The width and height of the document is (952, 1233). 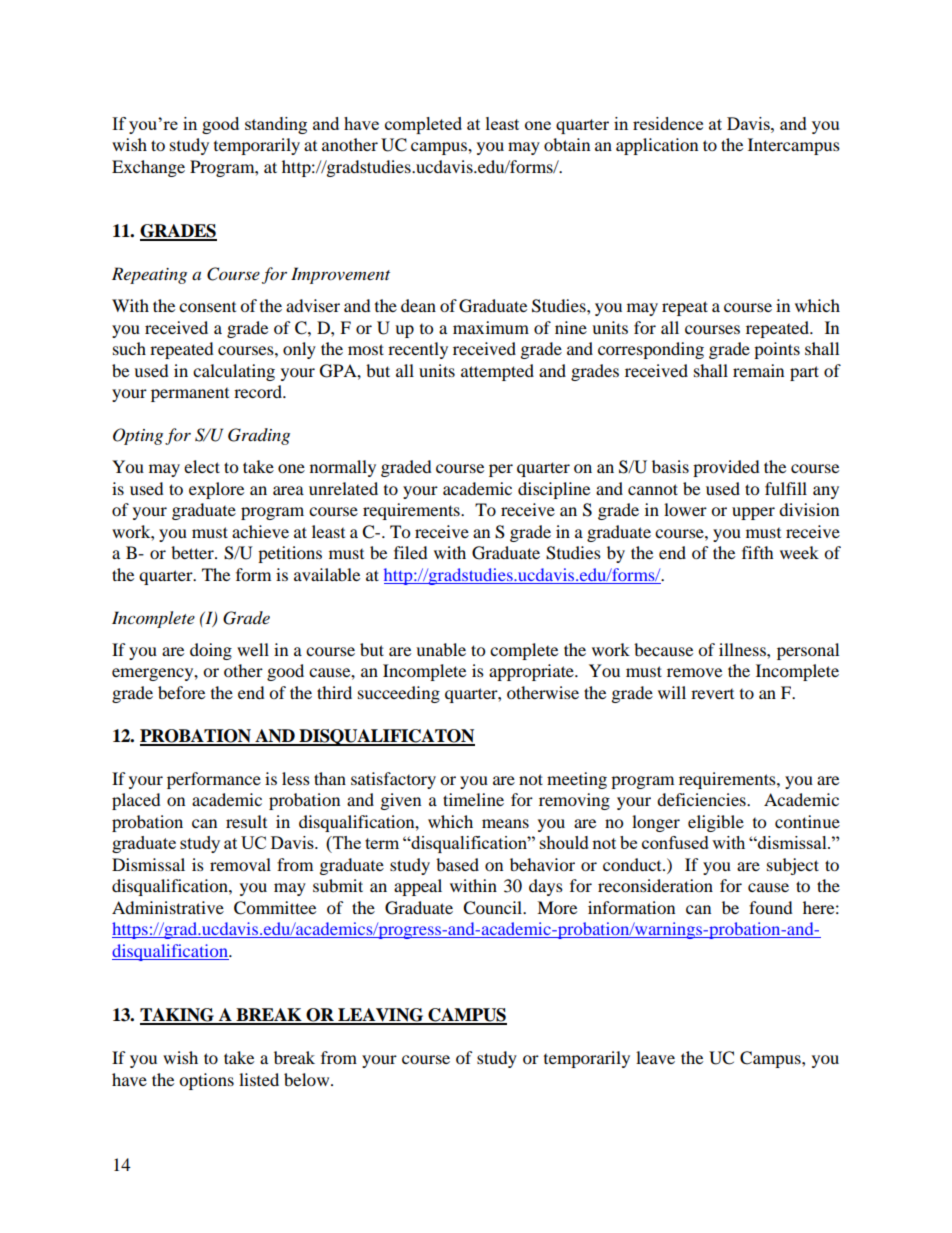 I want to click on illness, so click(x=743, y=649).
